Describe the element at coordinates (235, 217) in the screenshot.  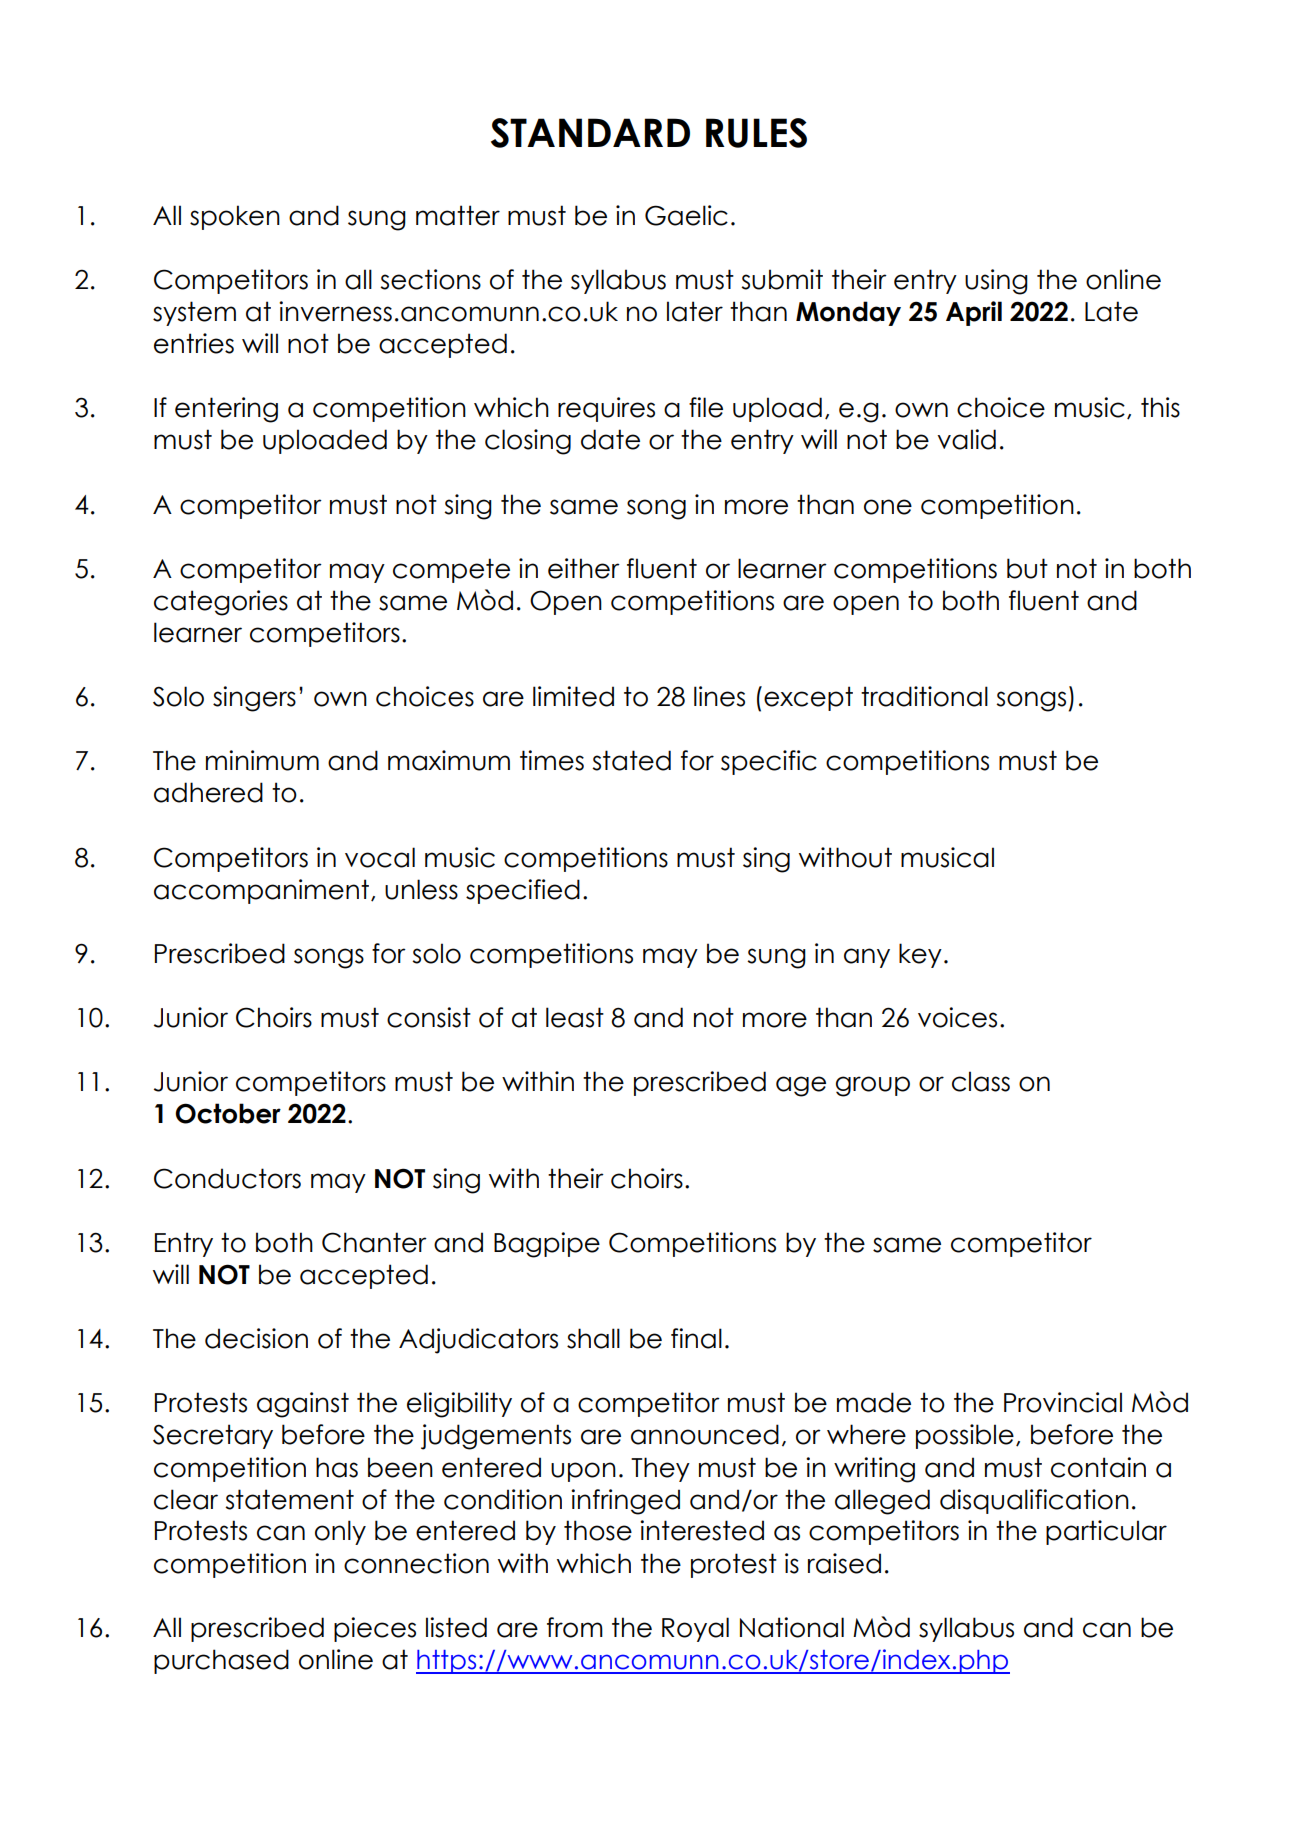
I see `spoken` at that location.
